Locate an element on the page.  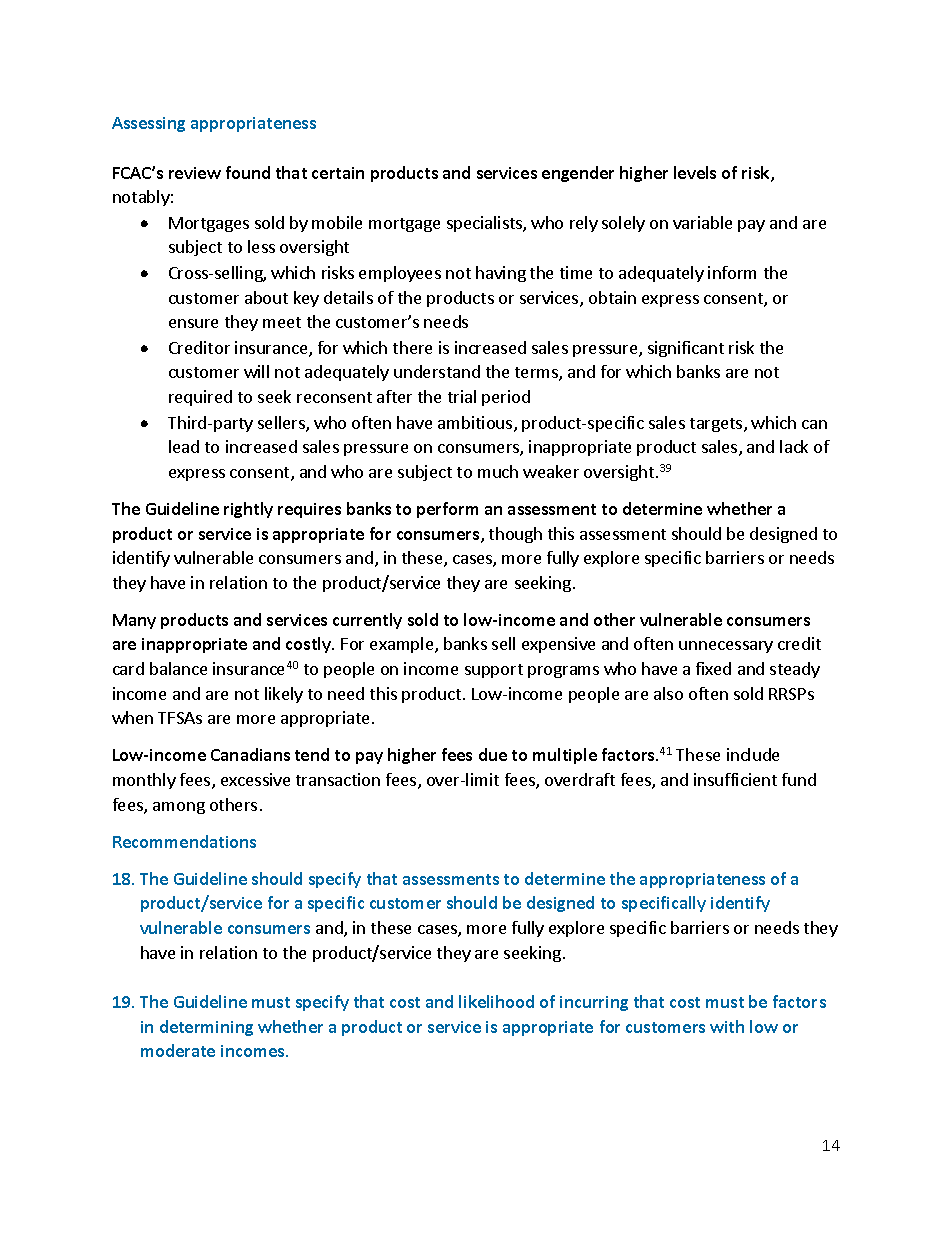
determining is located at coordinates (206, 1028).
